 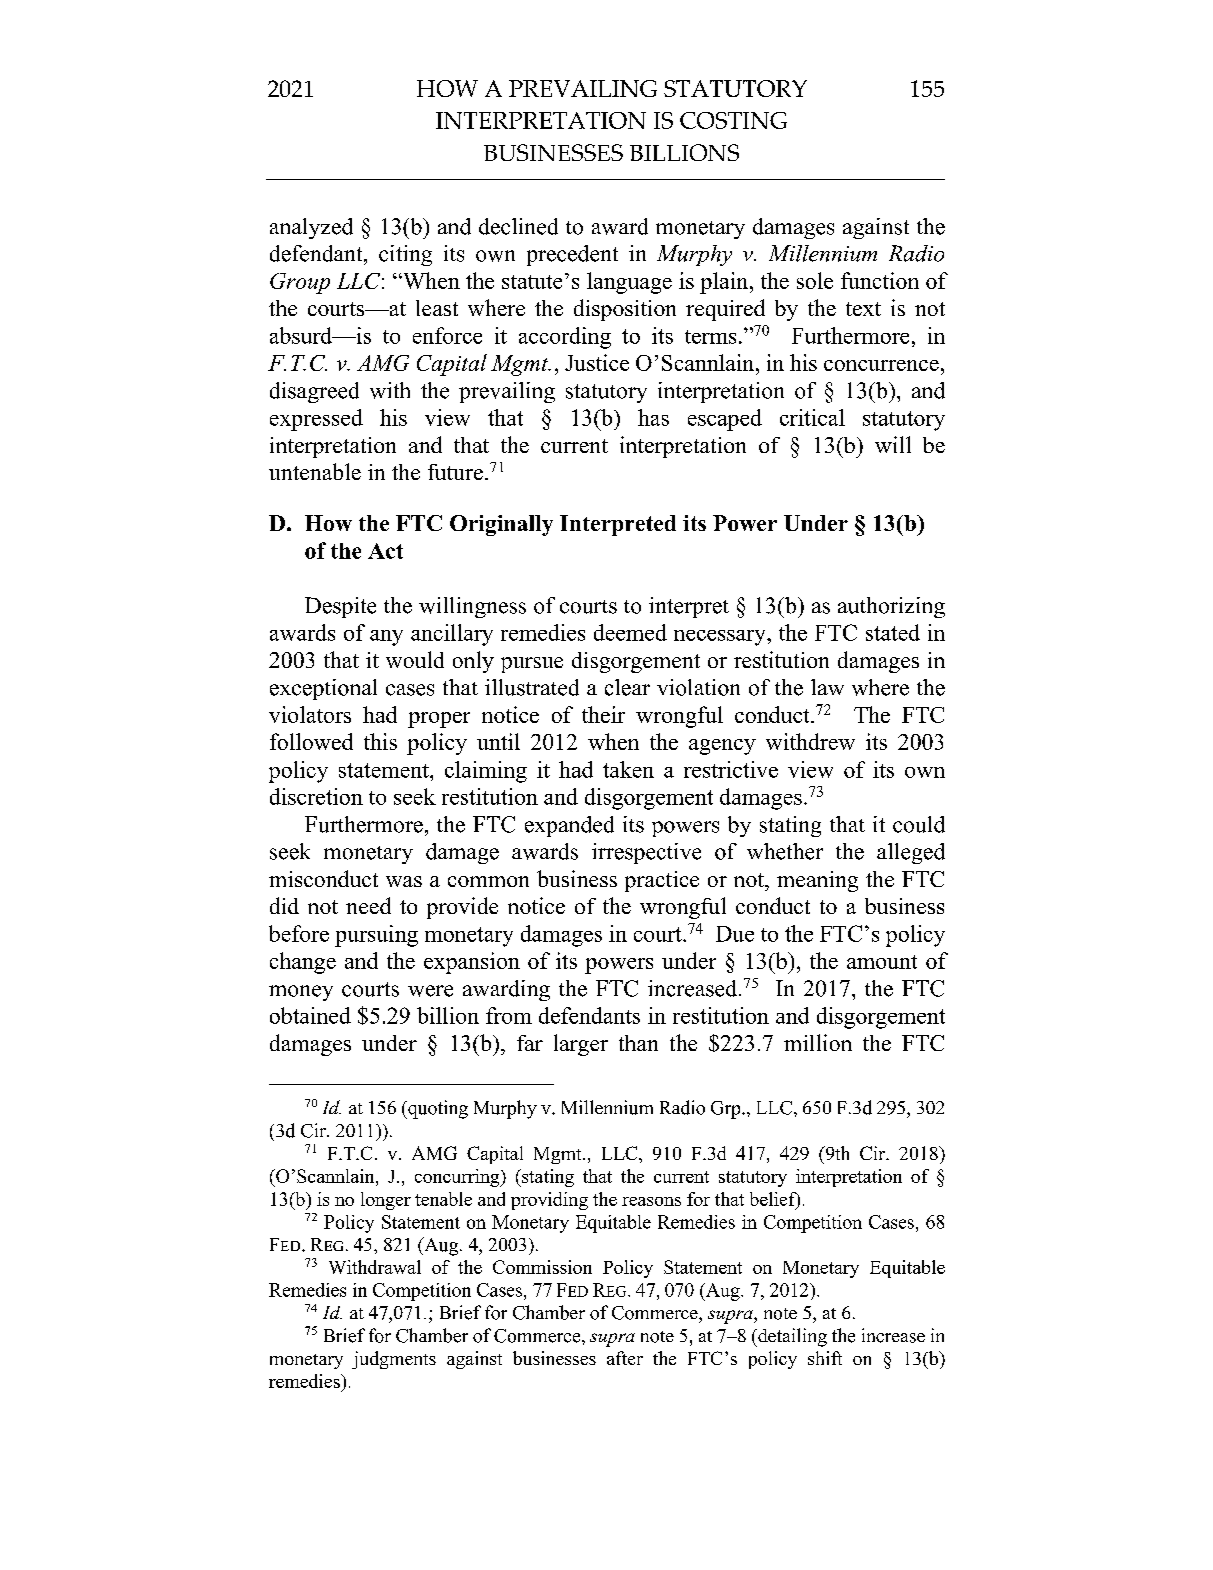 What do you see at coordinates (376, 936) in the image?
I see `pursuing` at bounding box center [376, 936].
